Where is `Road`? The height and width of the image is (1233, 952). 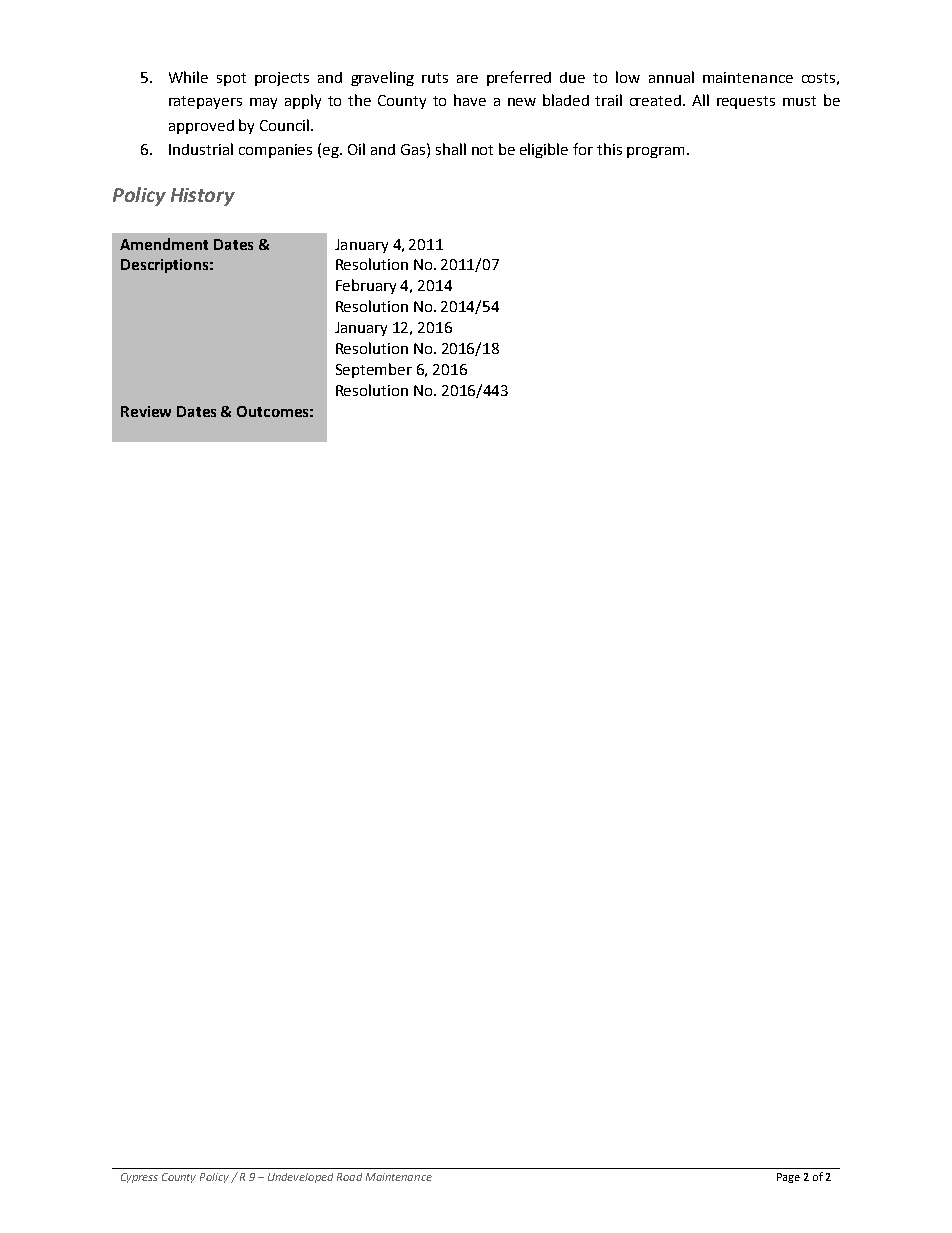 Road is located at coordinates (349, 1177).
